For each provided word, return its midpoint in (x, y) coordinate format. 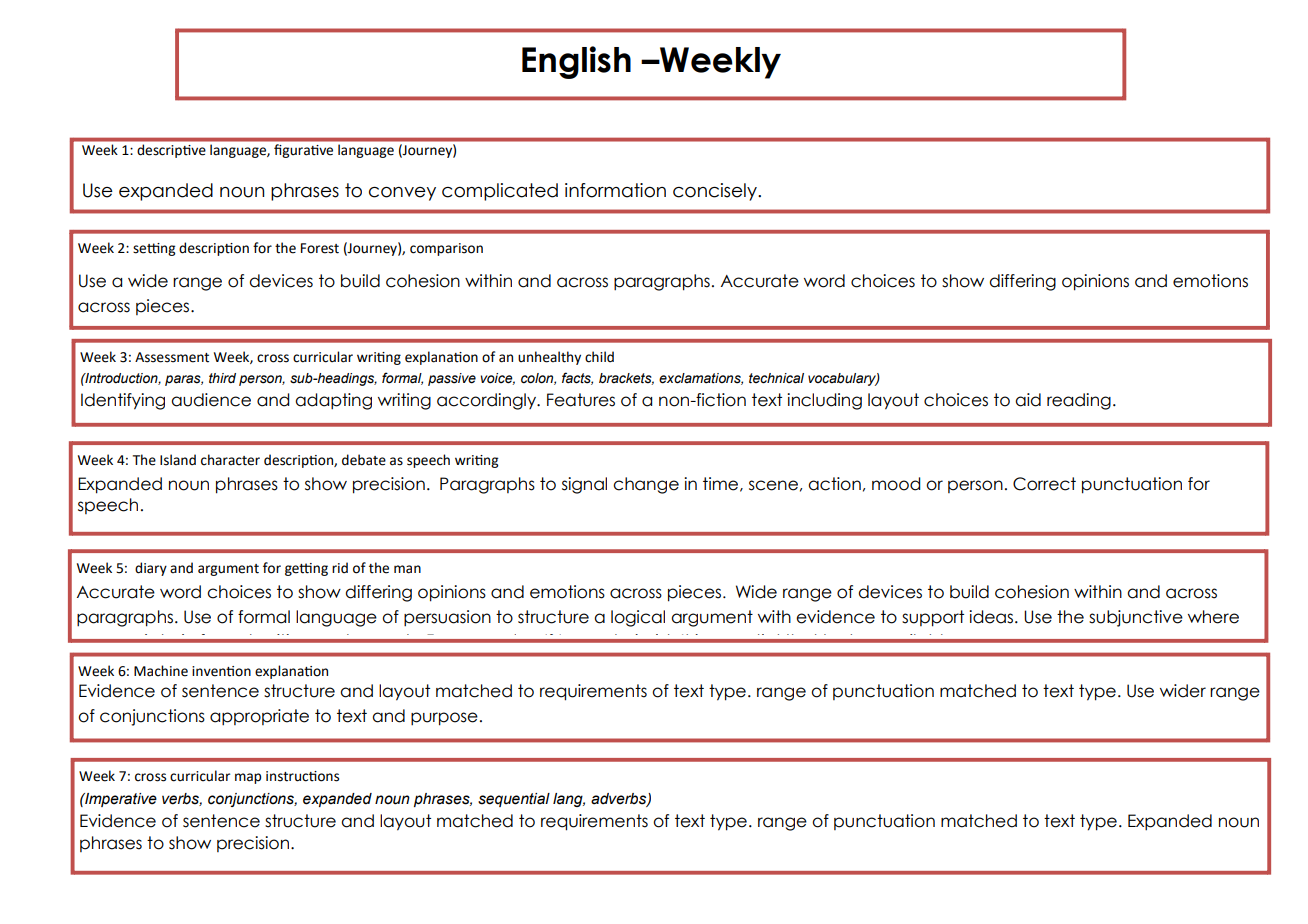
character (230, 460)
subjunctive (1136, 618)
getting (306, 569)
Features (581, 400)
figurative (303, 151)
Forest (320, 248)
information (615, 190)
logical (638, 618)
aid (1028, 400)
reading (1079, 401)
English (576, 62)
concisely (716, 192)
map (248, 778)
